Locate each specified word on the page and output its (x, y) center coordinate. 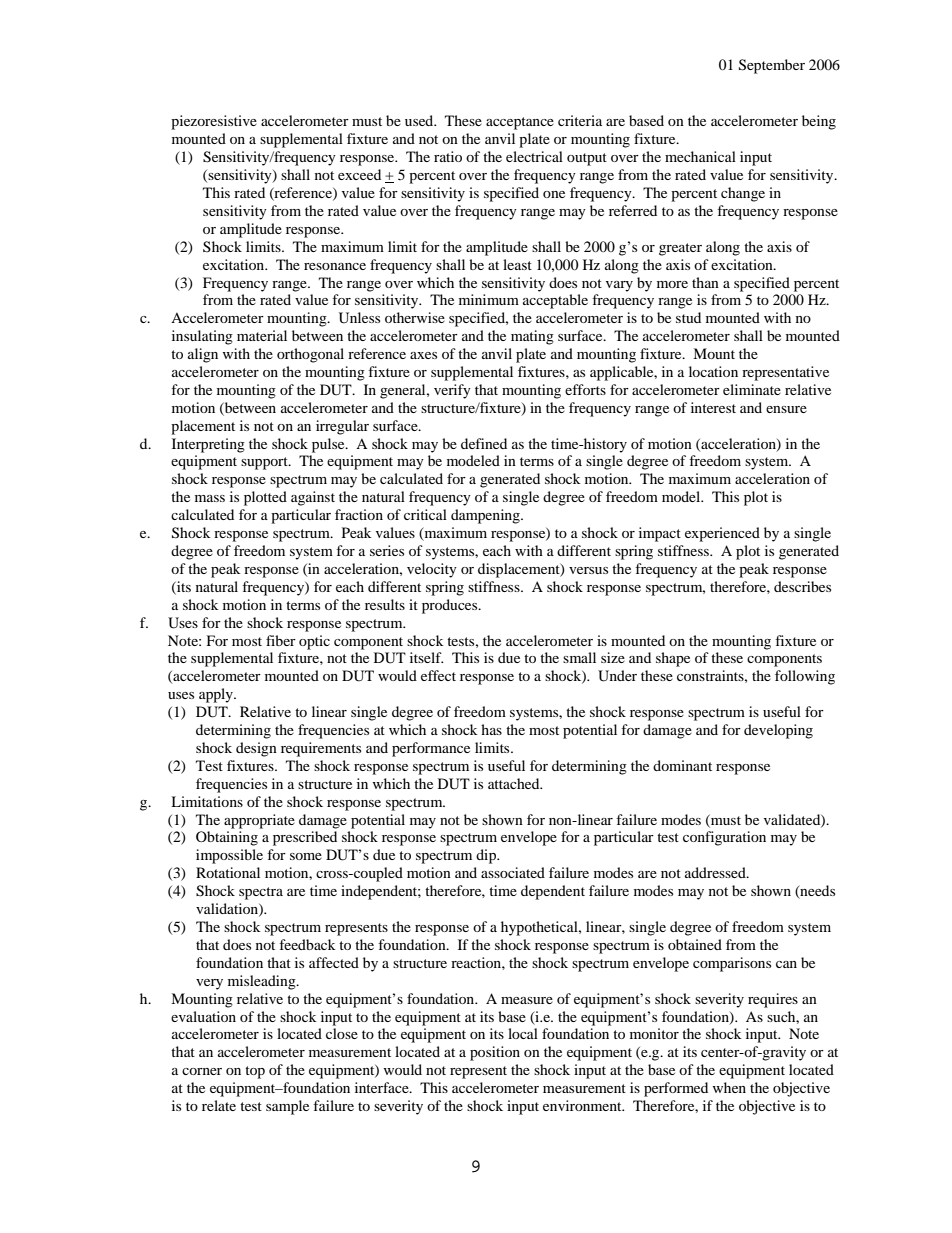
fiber (281, 640)
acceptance (520, 123)
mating (532, 337)
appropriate (259, 821)
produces (451, 606)
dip (487, 856)
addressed (716, 872)
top (255, 1072)
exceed (359, 174)
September (772, 66)
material (262, 335)
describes (802, 586)
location (713, 371)
